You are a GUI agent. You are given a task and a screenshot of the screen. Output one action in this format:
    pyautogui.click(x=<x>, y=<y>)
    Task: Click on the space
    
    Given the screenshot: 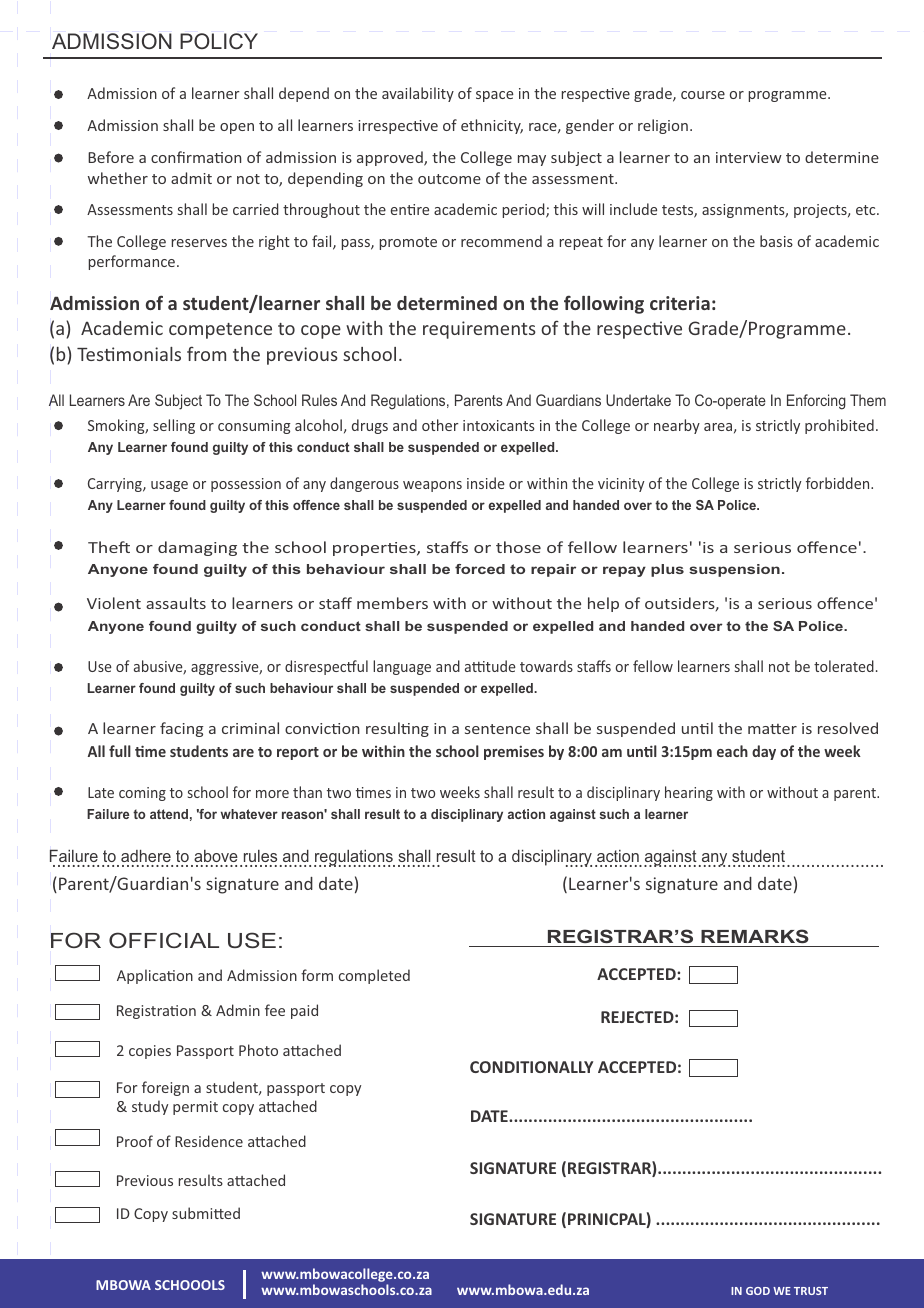 What is the action you would take?
    pyautogui.click(x=494, y=96)
